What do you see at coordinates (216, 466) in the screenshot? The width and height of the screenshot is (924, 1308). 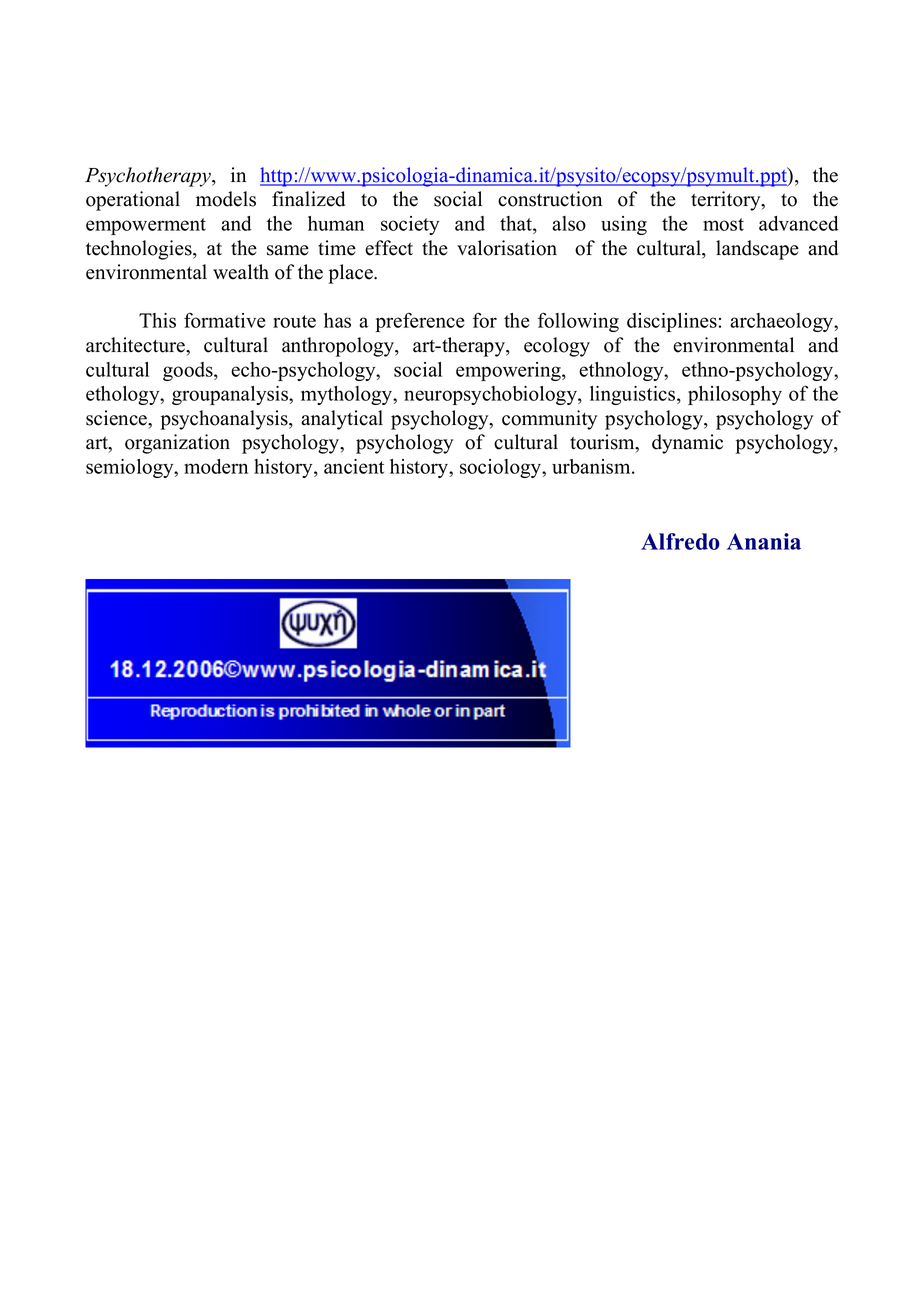 I see `modern` at bounding box center [216, 466].
